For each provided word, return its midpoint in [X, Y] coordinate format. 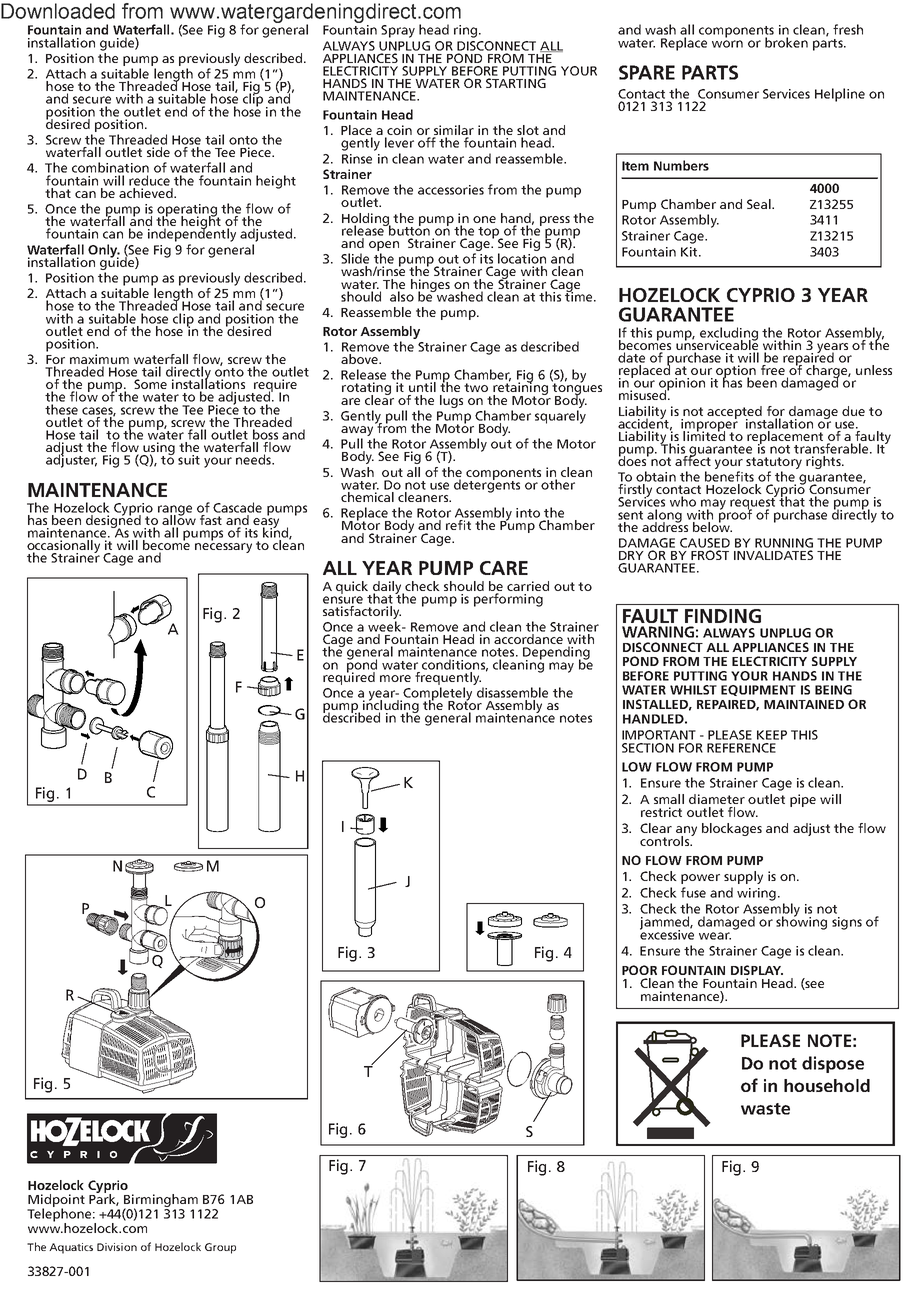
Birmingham [161, 1202]
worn [727, 44]
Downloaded [58, 11]
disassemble [512, 692]
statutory [774, 463]
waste [765, 1109]
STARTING [516, 83]
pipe [803, 800]
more [395, 678]
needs [254, 459]
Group [220, 1248]
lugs [451, 401]
